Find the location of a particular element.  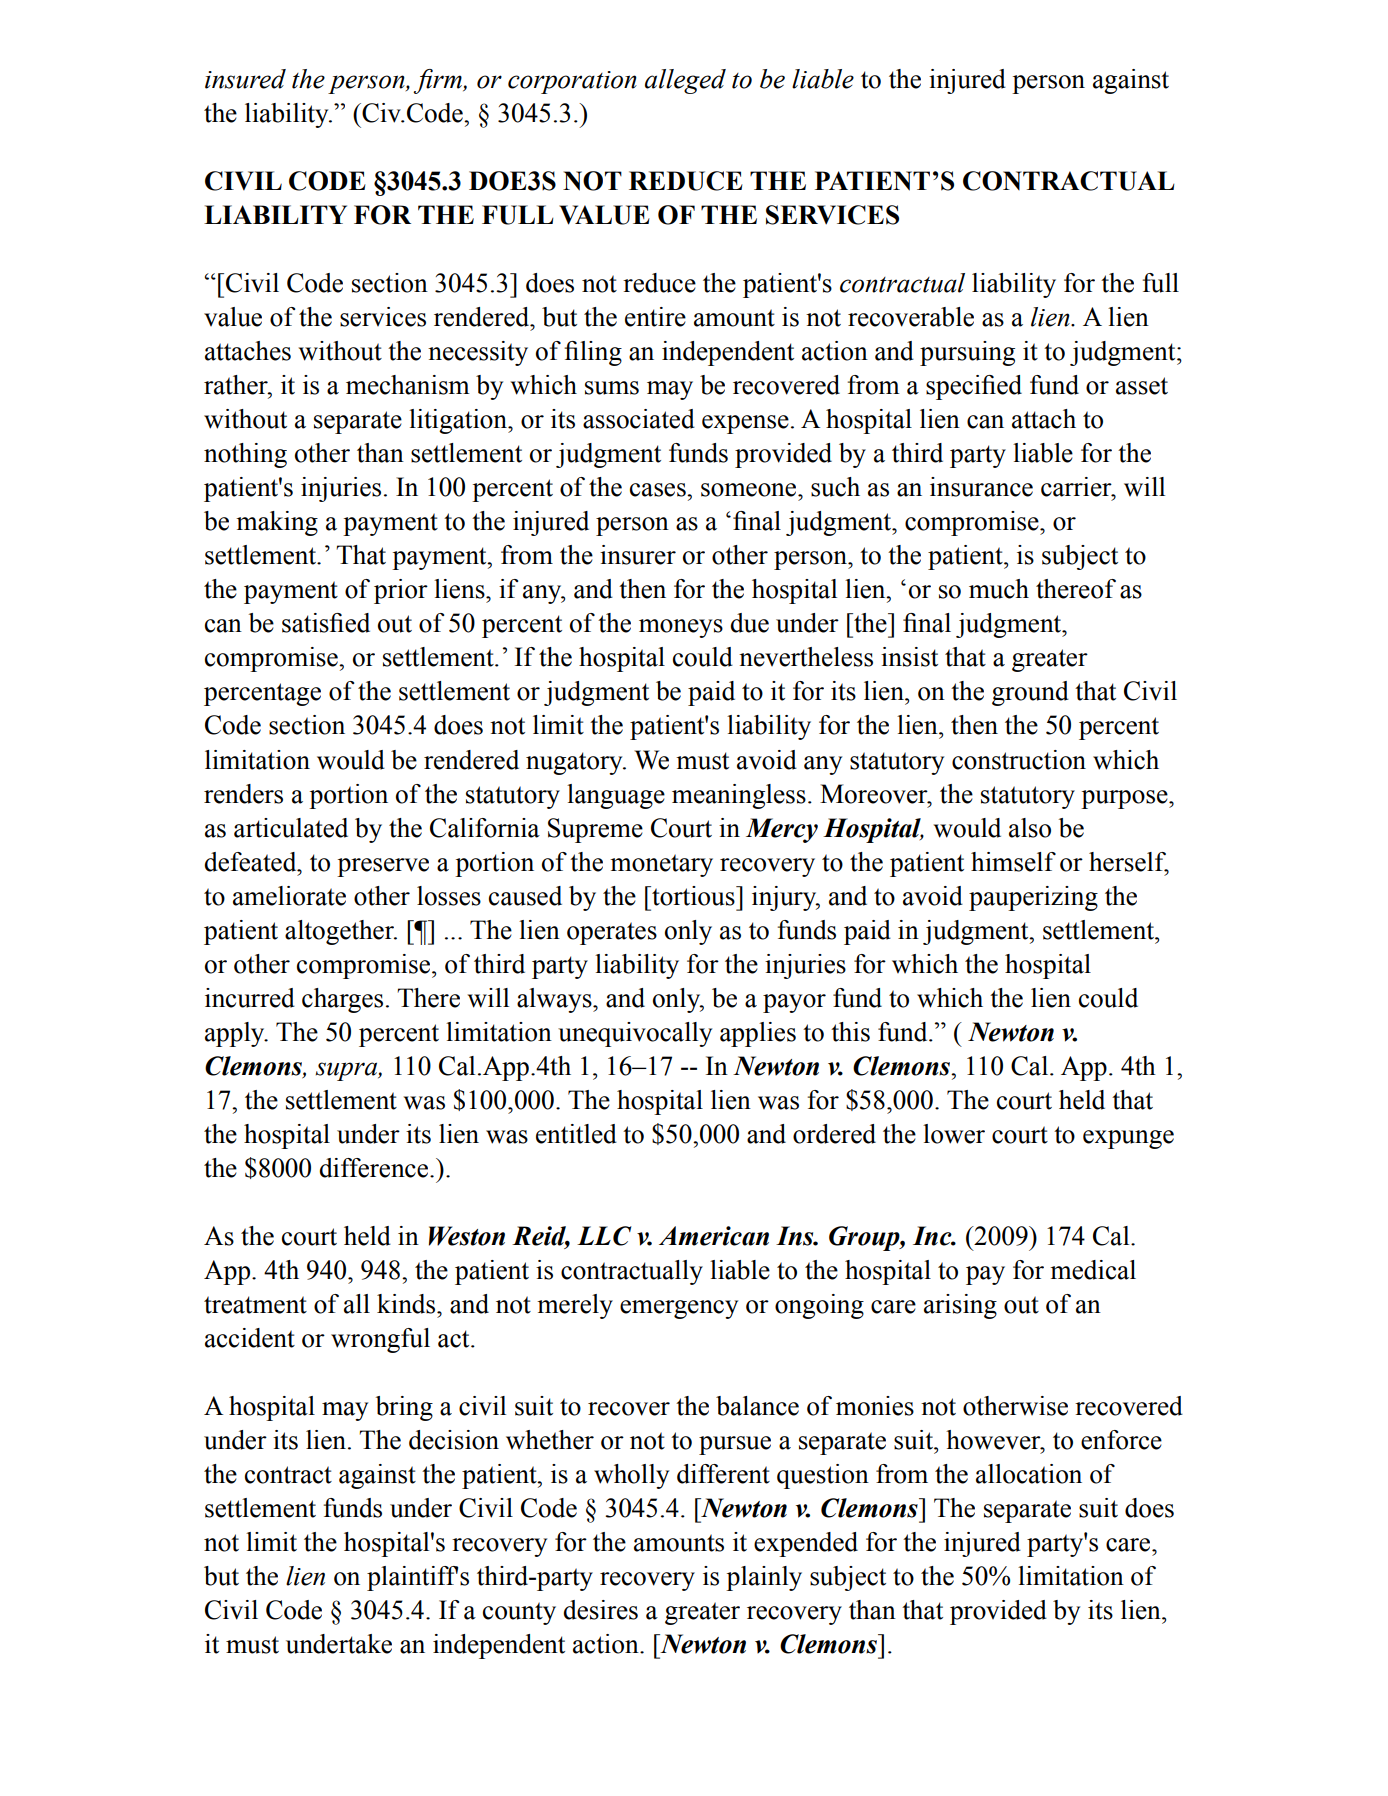

lower is located at coordinates (954, 1134).
